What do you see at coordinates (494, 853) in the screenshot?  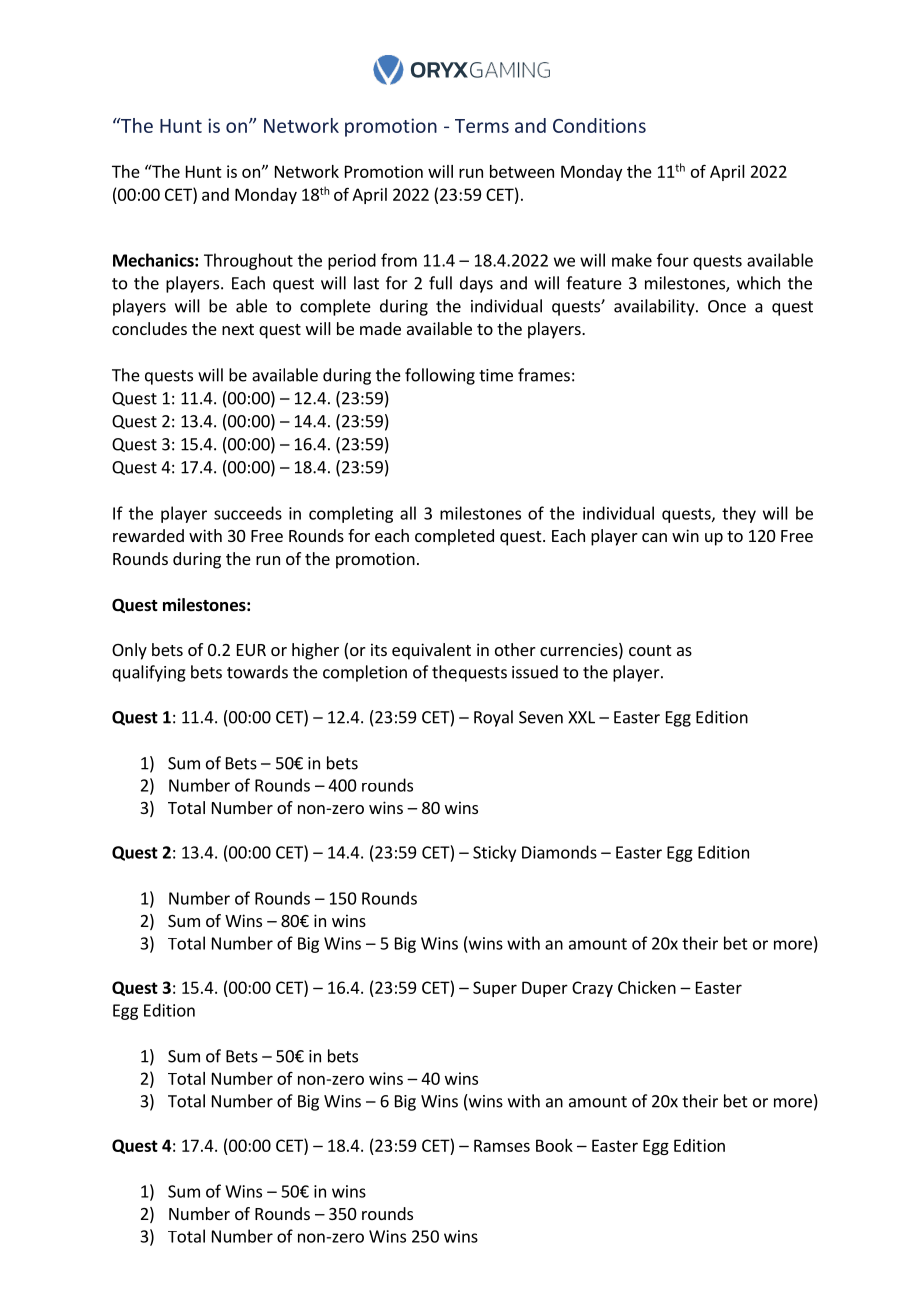 I see `Sticky` at bounding box center [494, 853].
